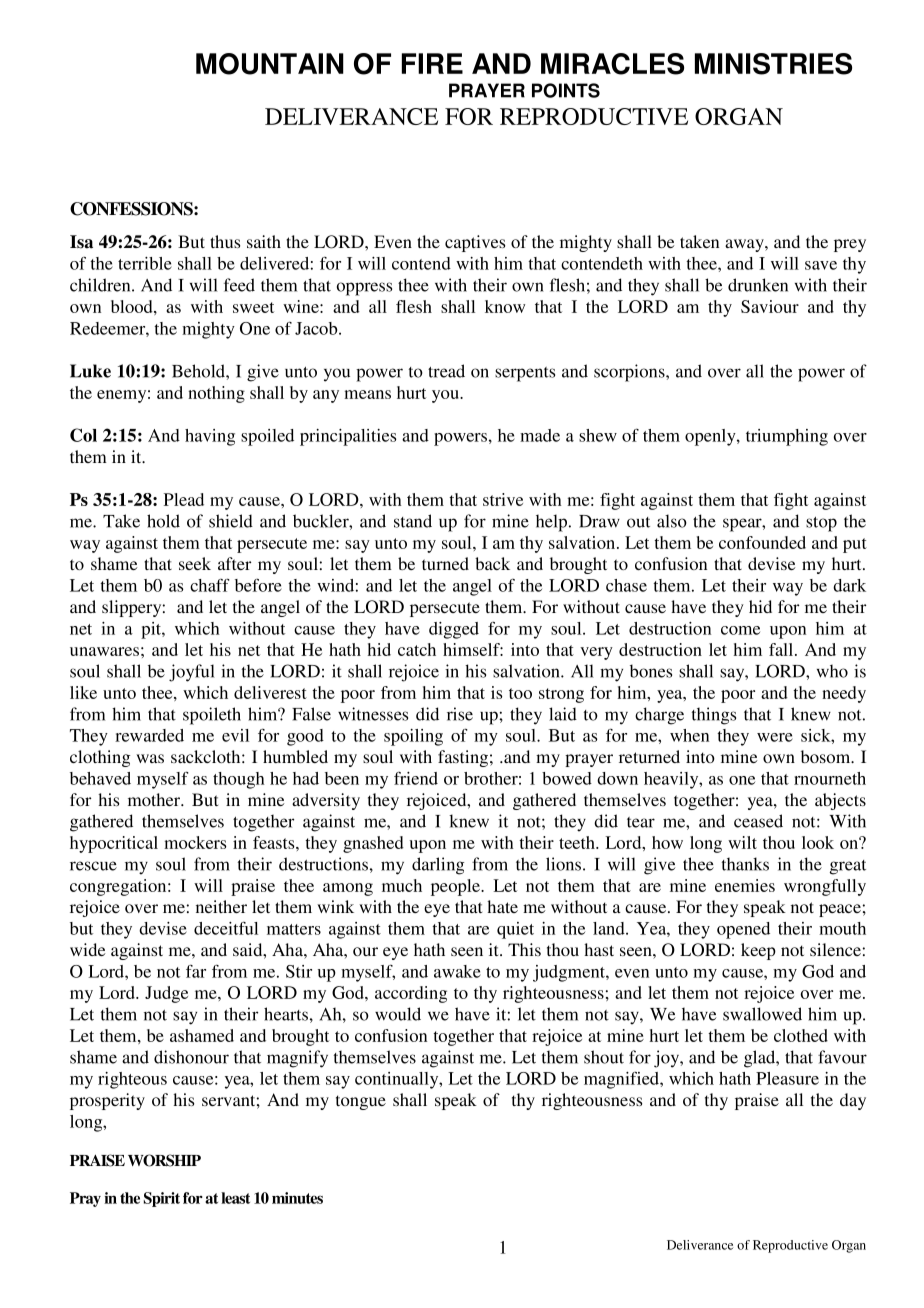  I want to click on joyful, so click(192, 673).
